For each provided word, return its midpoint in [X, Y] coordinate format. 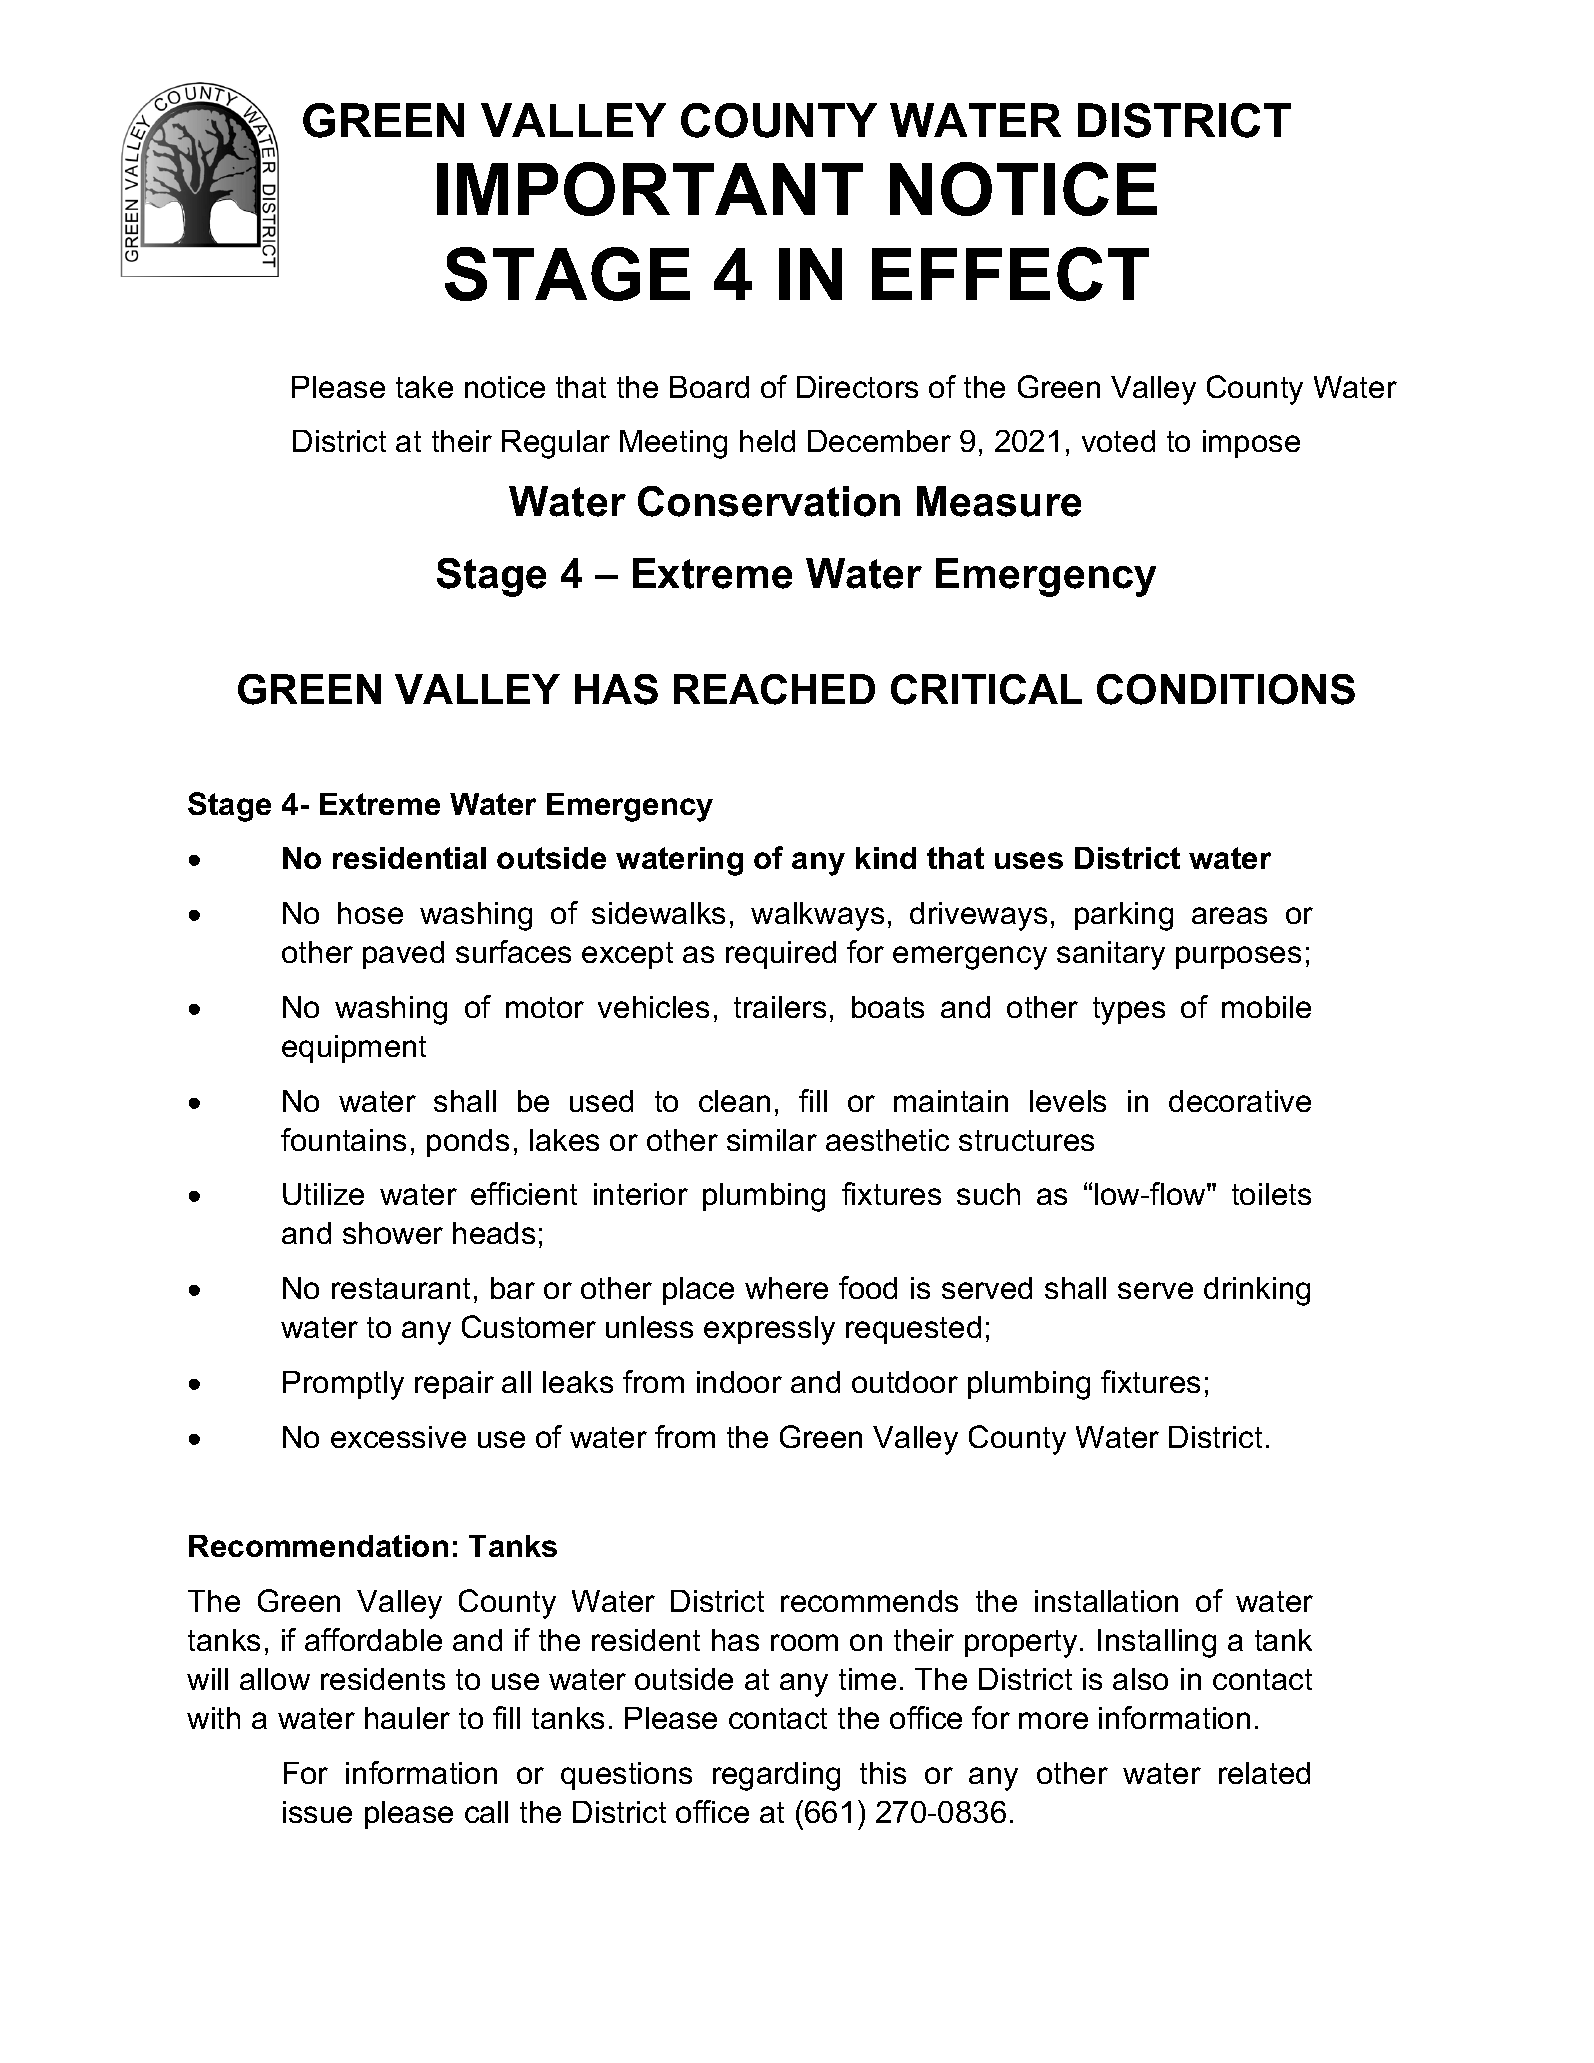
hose [370, 913]
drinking [1257, 1291]
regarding [776, 1776]
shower [393, 1233]
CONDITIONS [1226, 689]
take [424, 387]
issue [317, 1812]
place [698, 1291]
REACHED [774, 689]
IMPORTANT [650, 189]
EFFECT [1010, 274]
